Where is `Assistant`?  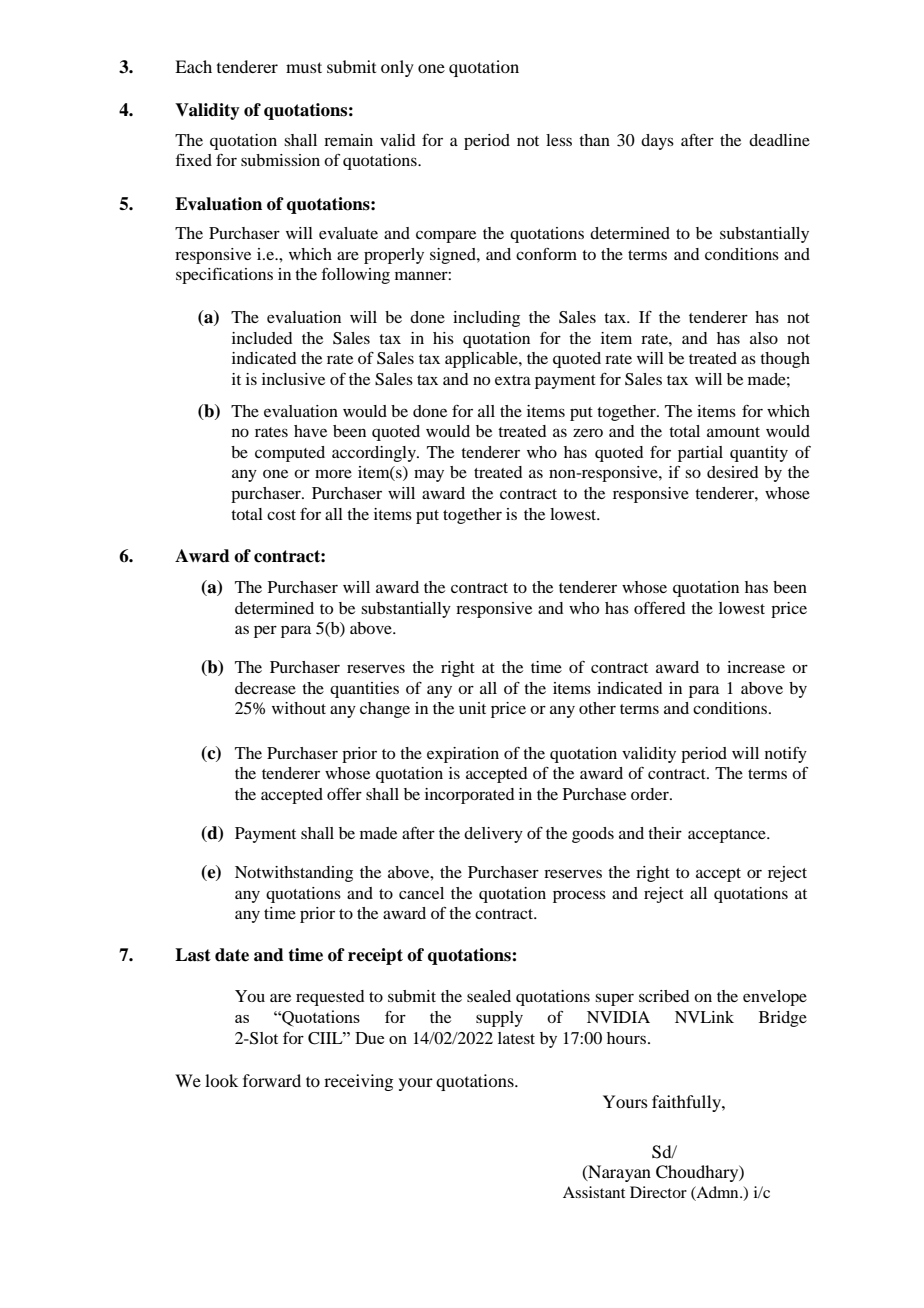 Assistant is located at coordinates (594, 1192).
